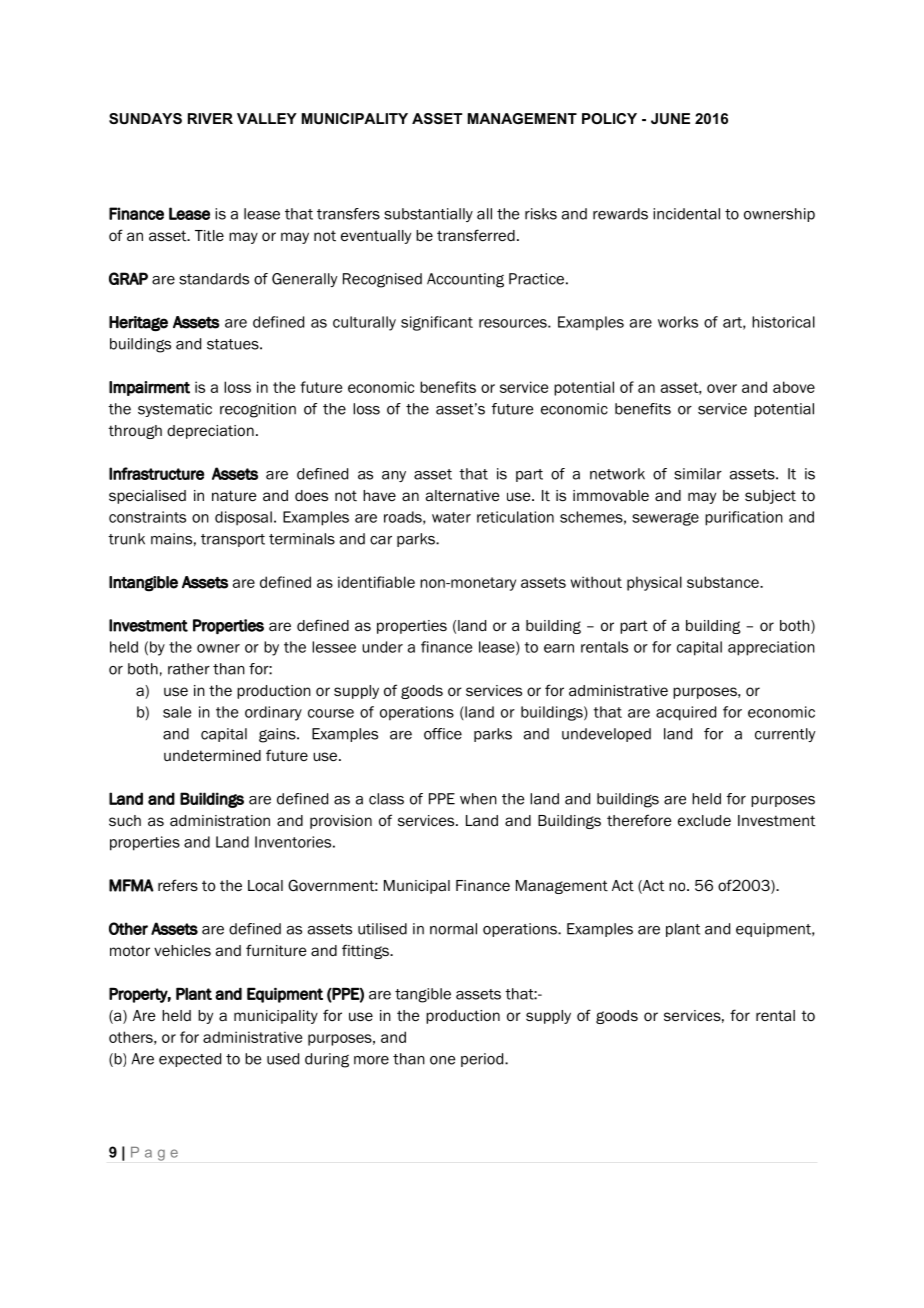  What do you see at coordinates (483, 1060) in the screenshot?
I see `period` at bounding box center [483, 1060].
